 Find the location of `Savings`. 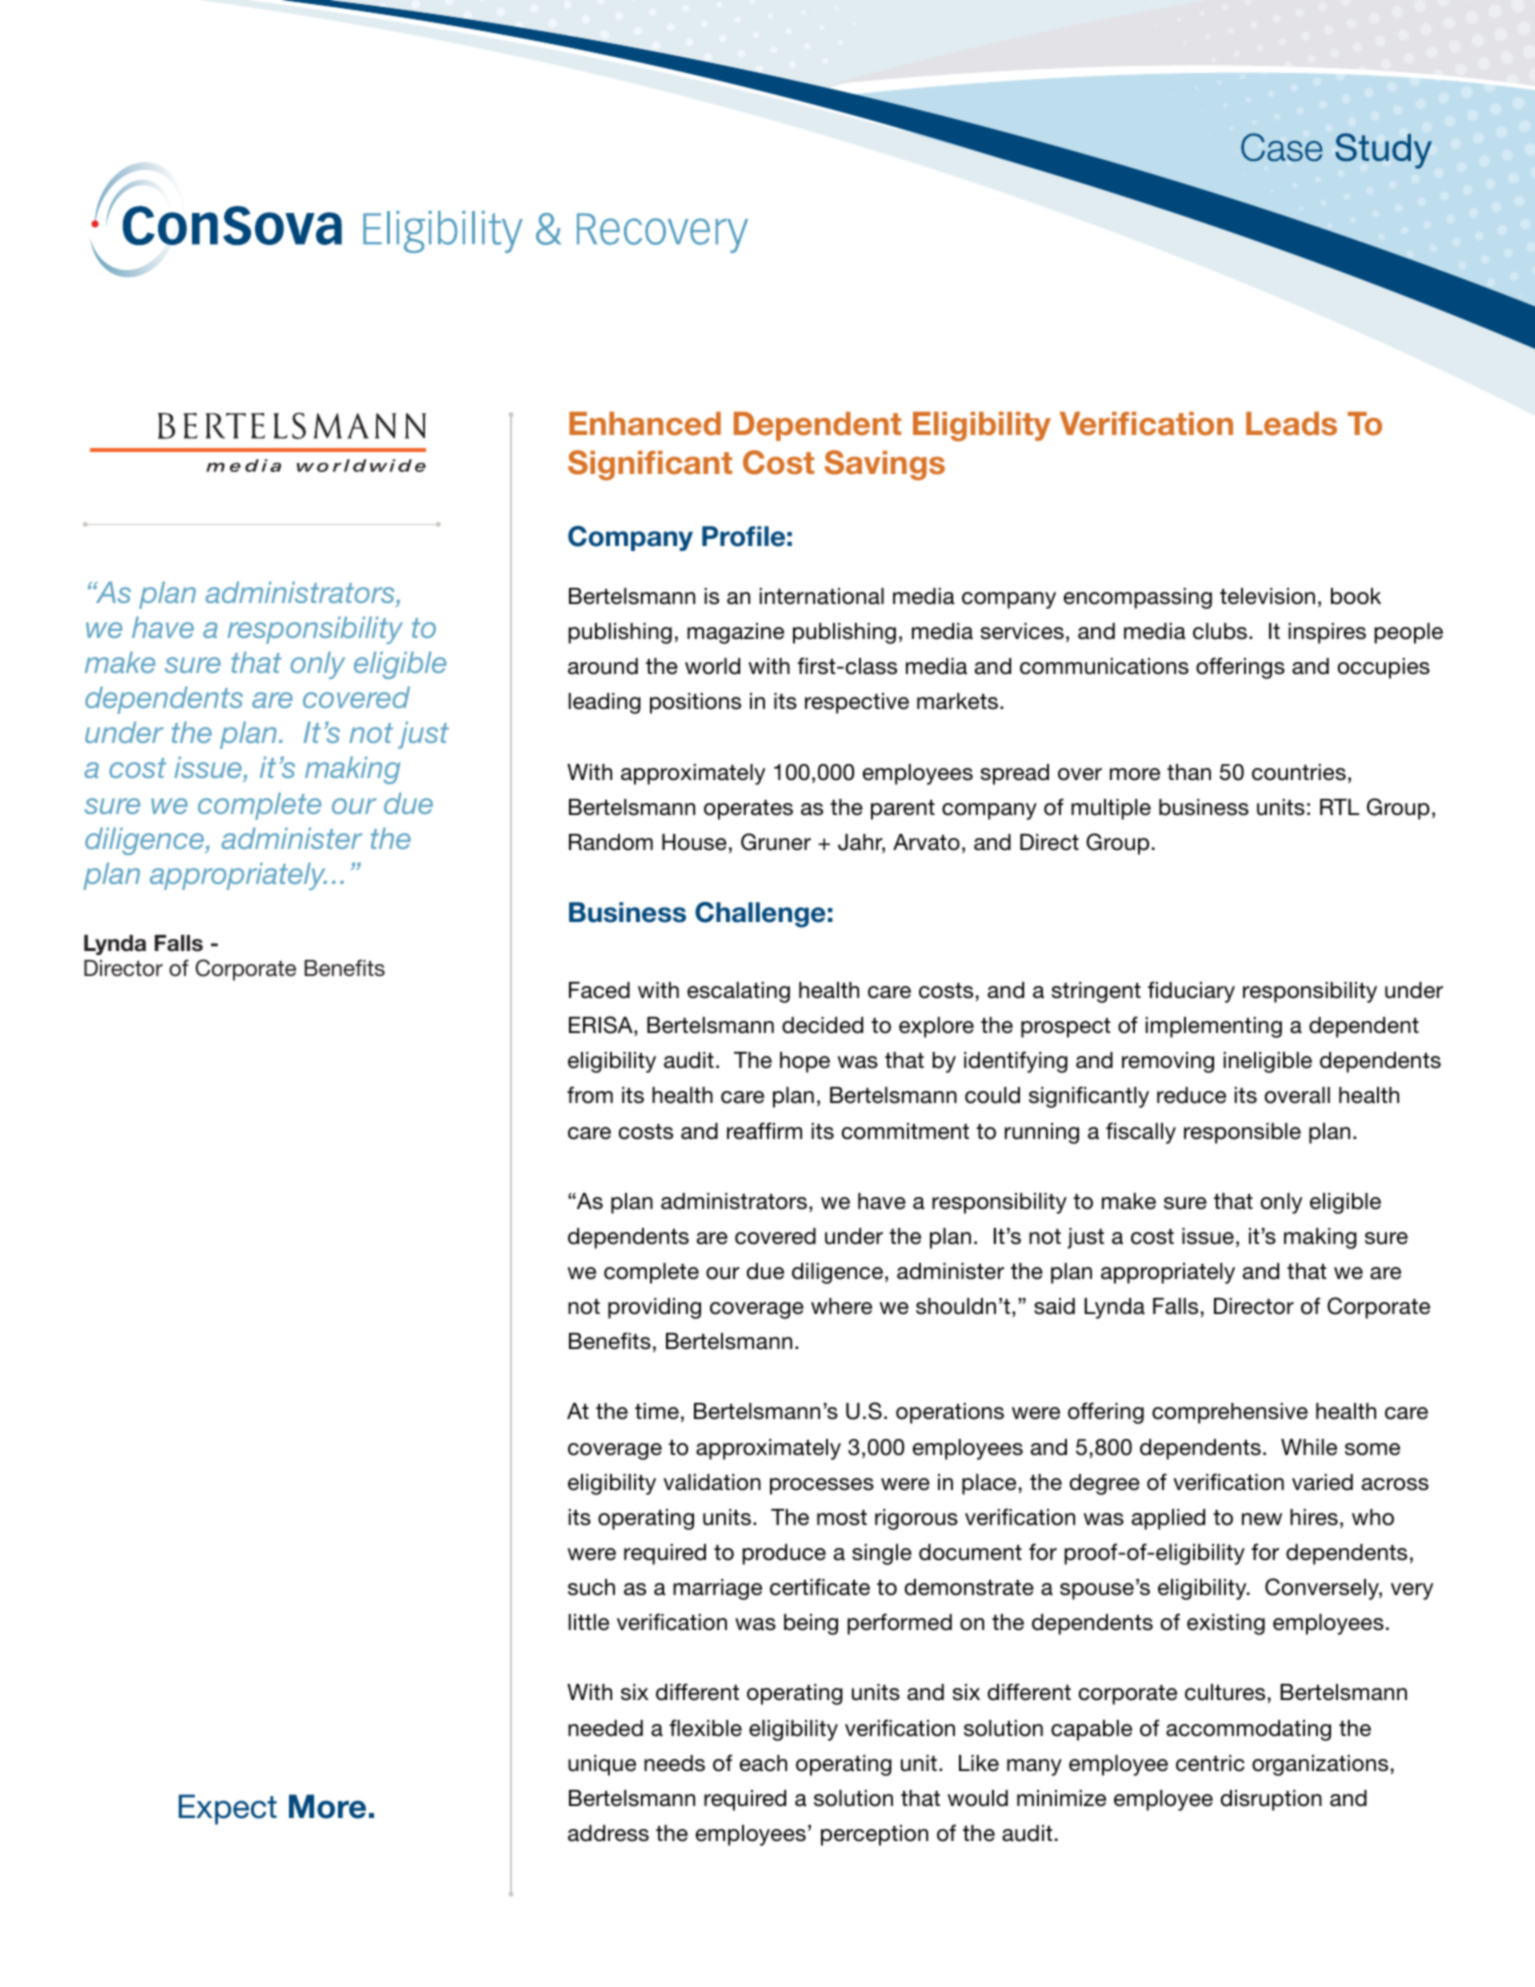

Savings is located at coordinates (884, 465).
